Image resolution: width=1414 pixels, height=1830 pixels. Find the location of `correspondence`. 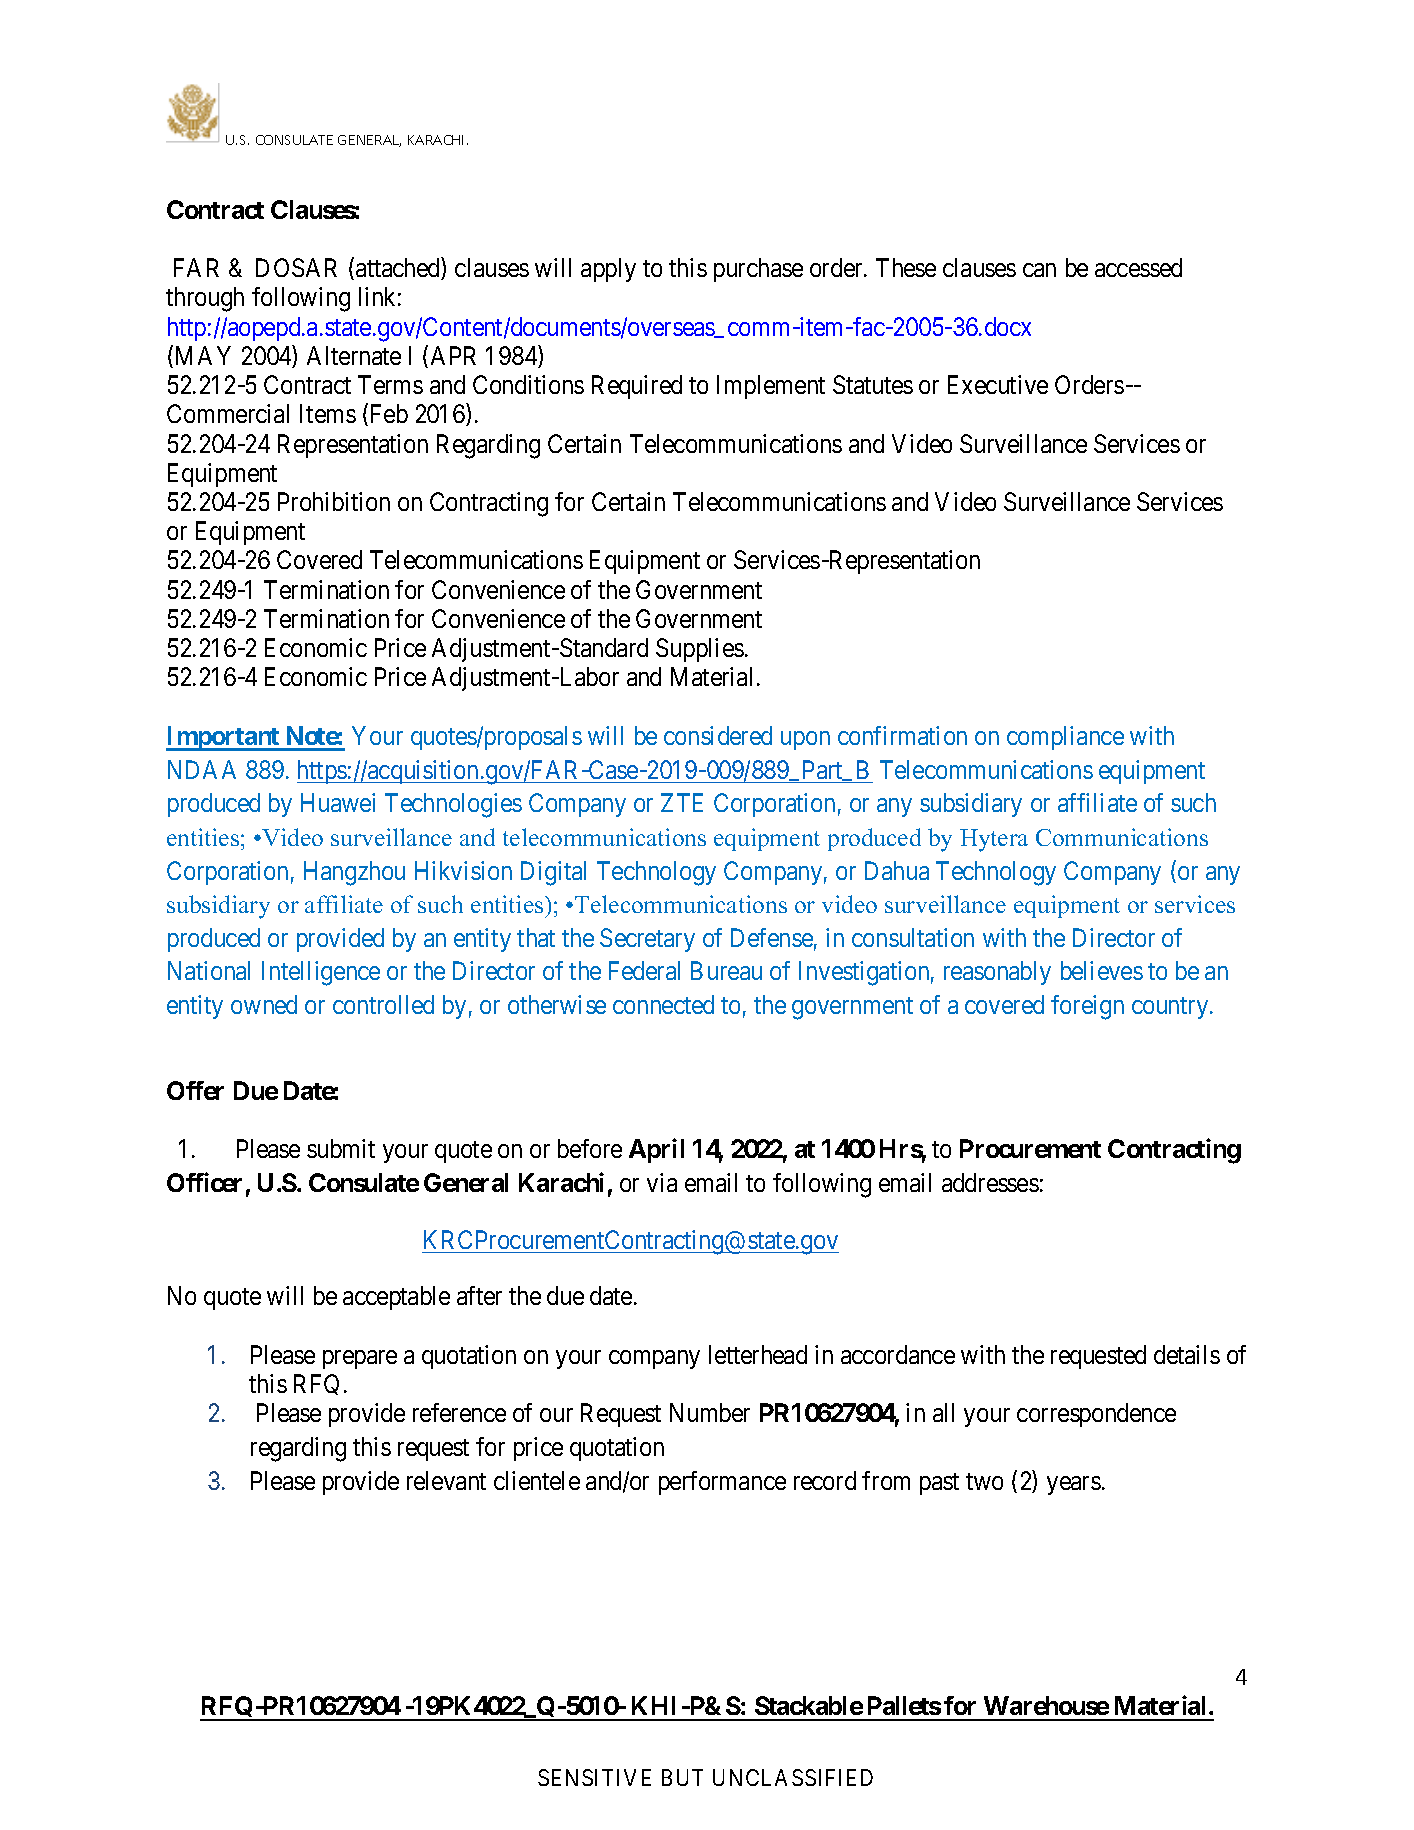

correspondence is located at coordinates (1096, 1415).
